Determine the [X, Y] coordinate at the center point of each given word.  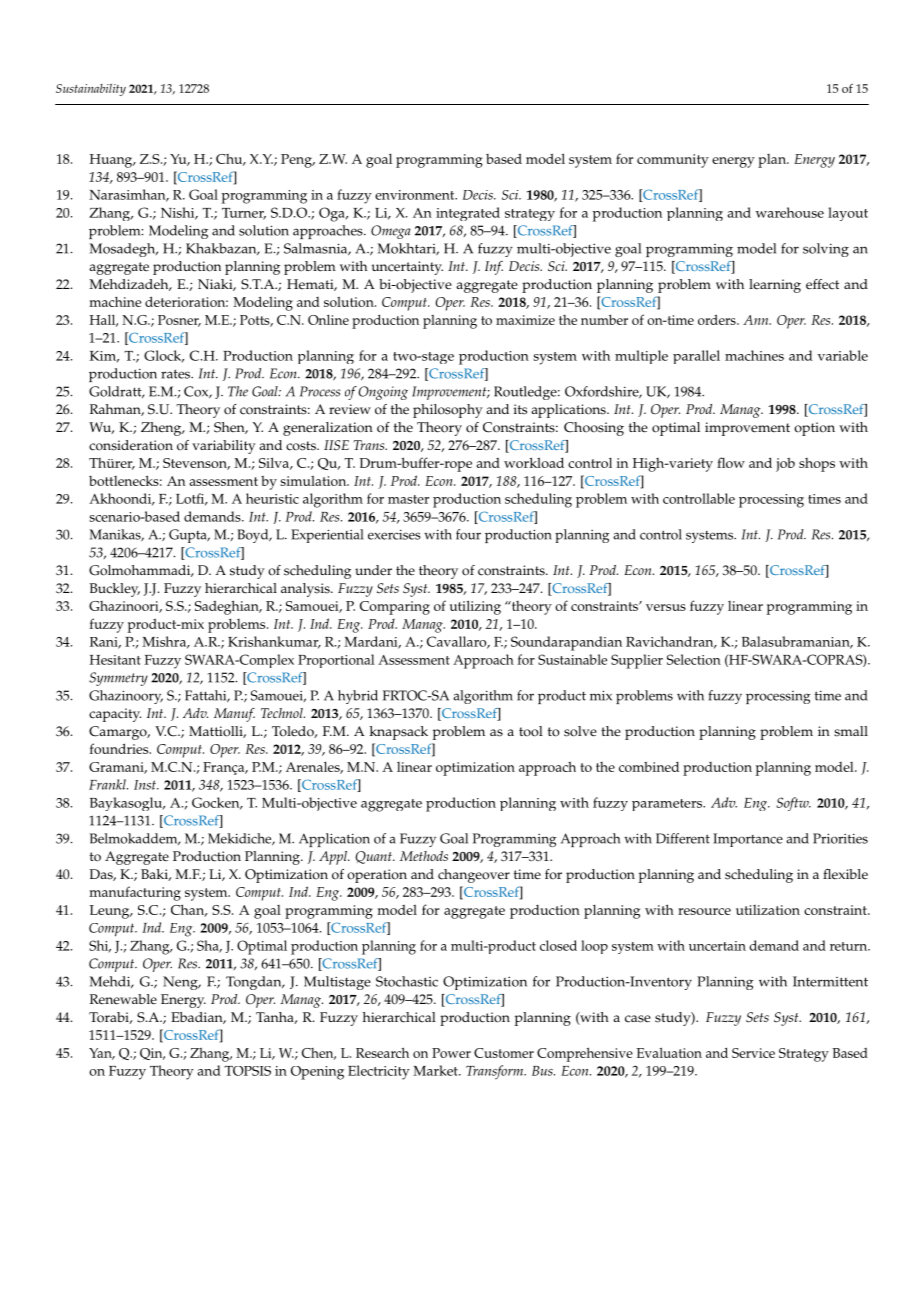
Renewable [123, 999]
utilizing [475, 607]
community [673, 161]
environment [416, 195]
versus [666, 607]
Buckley [115, 590]
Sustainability [91, 90]
